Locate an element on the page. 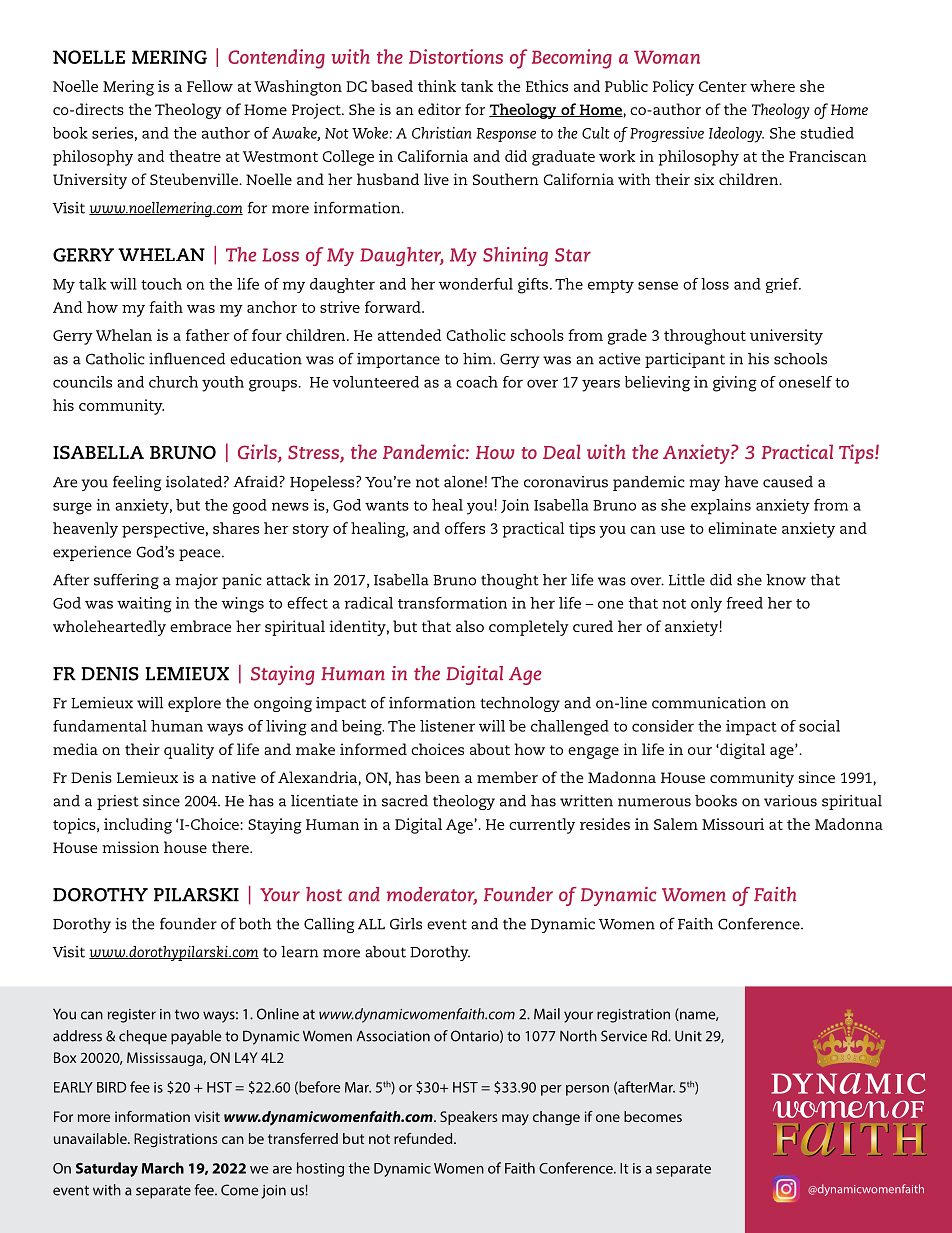  transformation is located at coordinates (452, 603).
